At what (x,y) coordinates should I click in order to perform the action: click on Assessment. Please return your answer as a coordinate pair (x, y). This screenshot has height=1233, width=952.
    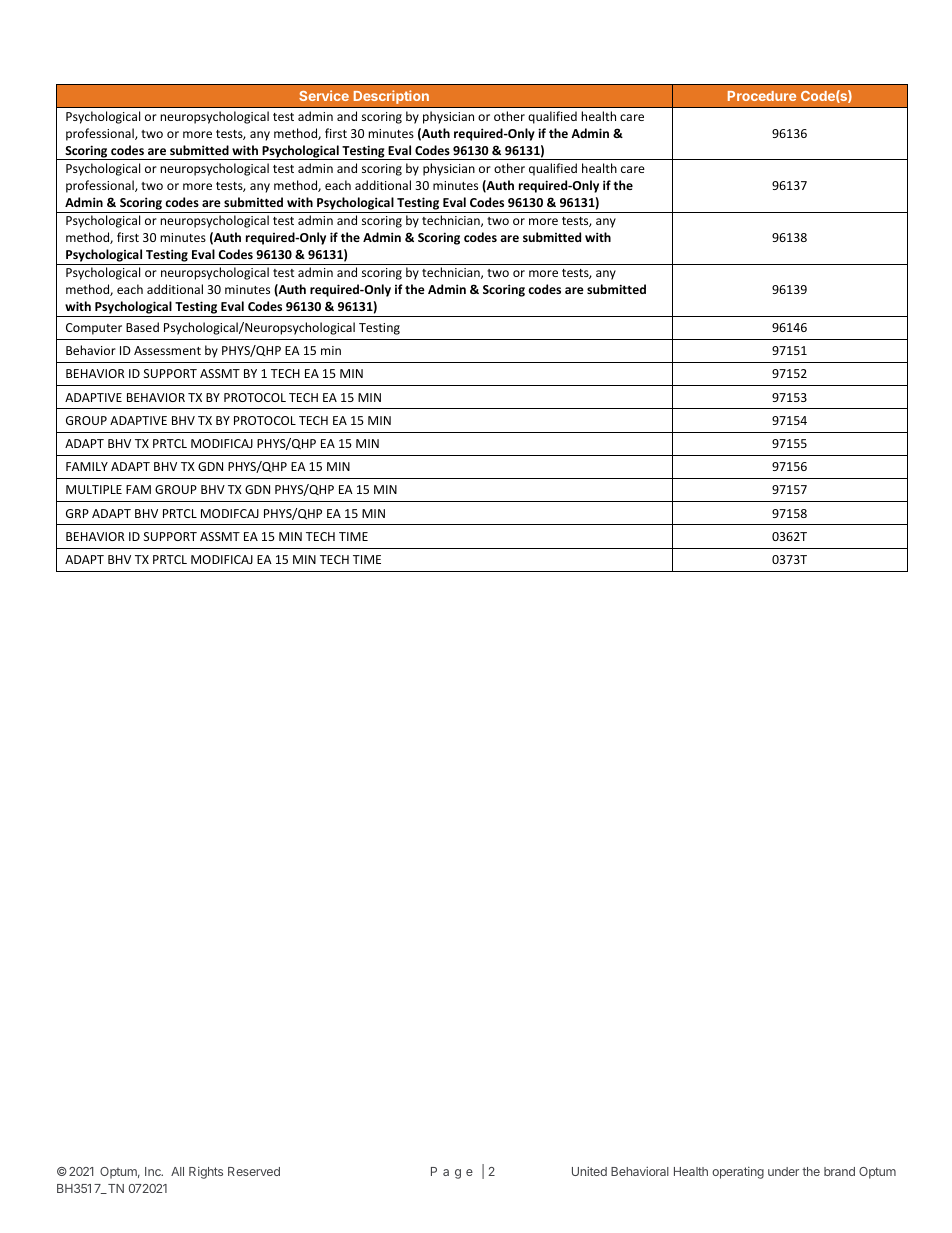
    Looking at the image, I should click on (167, 350).
